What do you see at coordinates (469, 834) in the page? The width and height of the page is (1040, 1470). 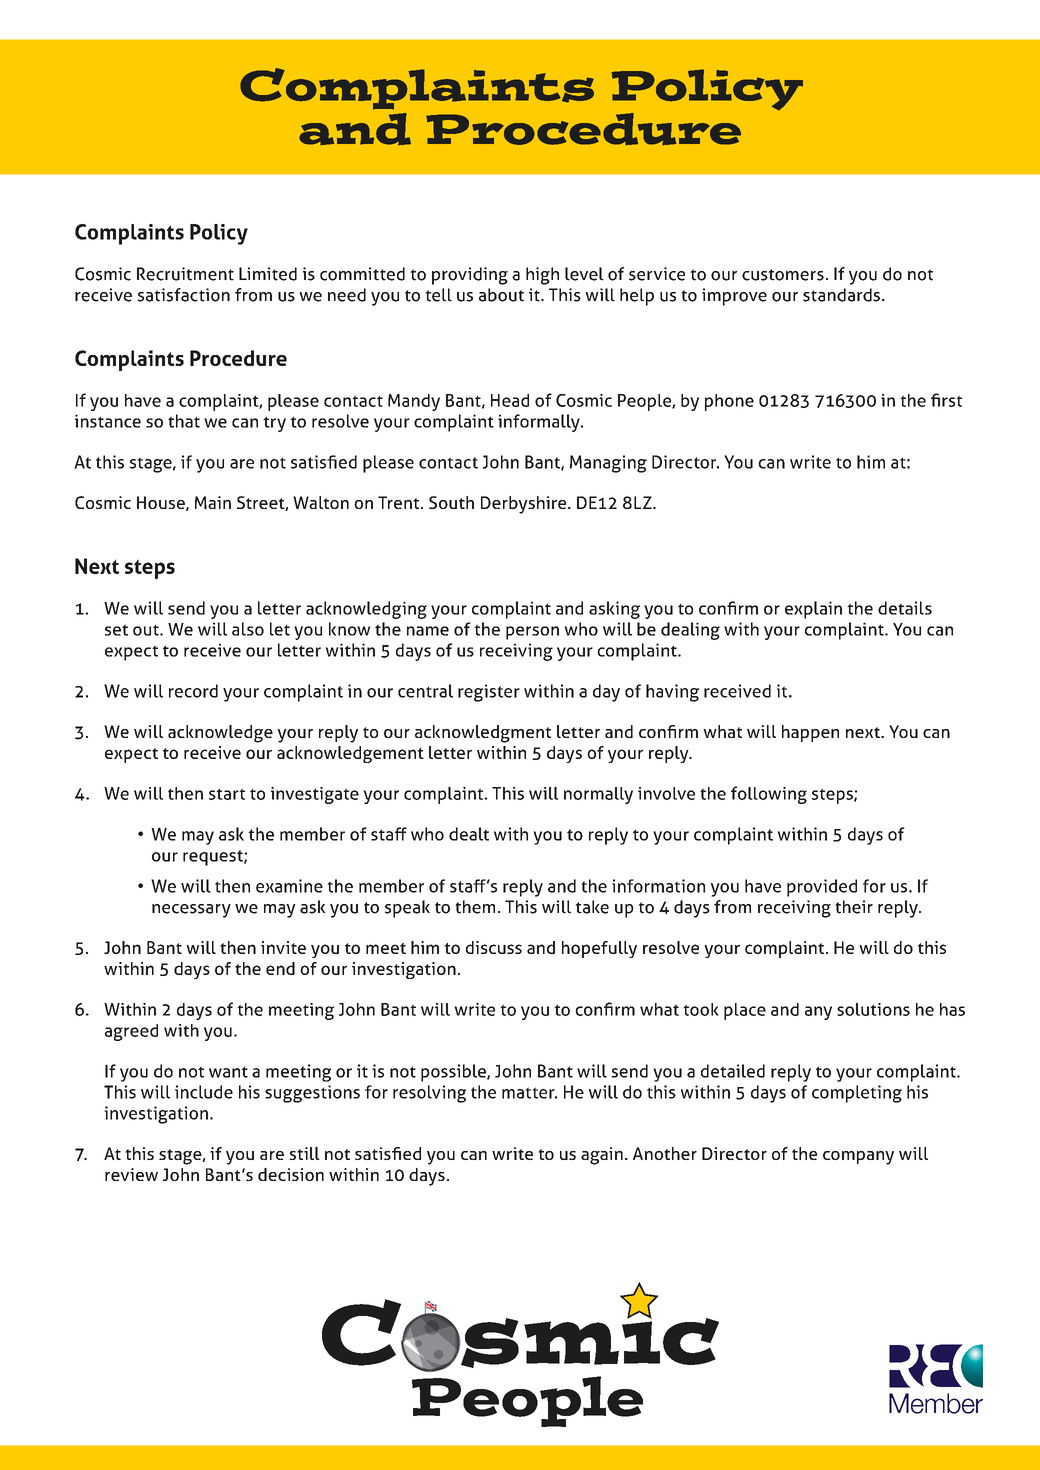 I see `dealt` at bounding box center [469, 834].
